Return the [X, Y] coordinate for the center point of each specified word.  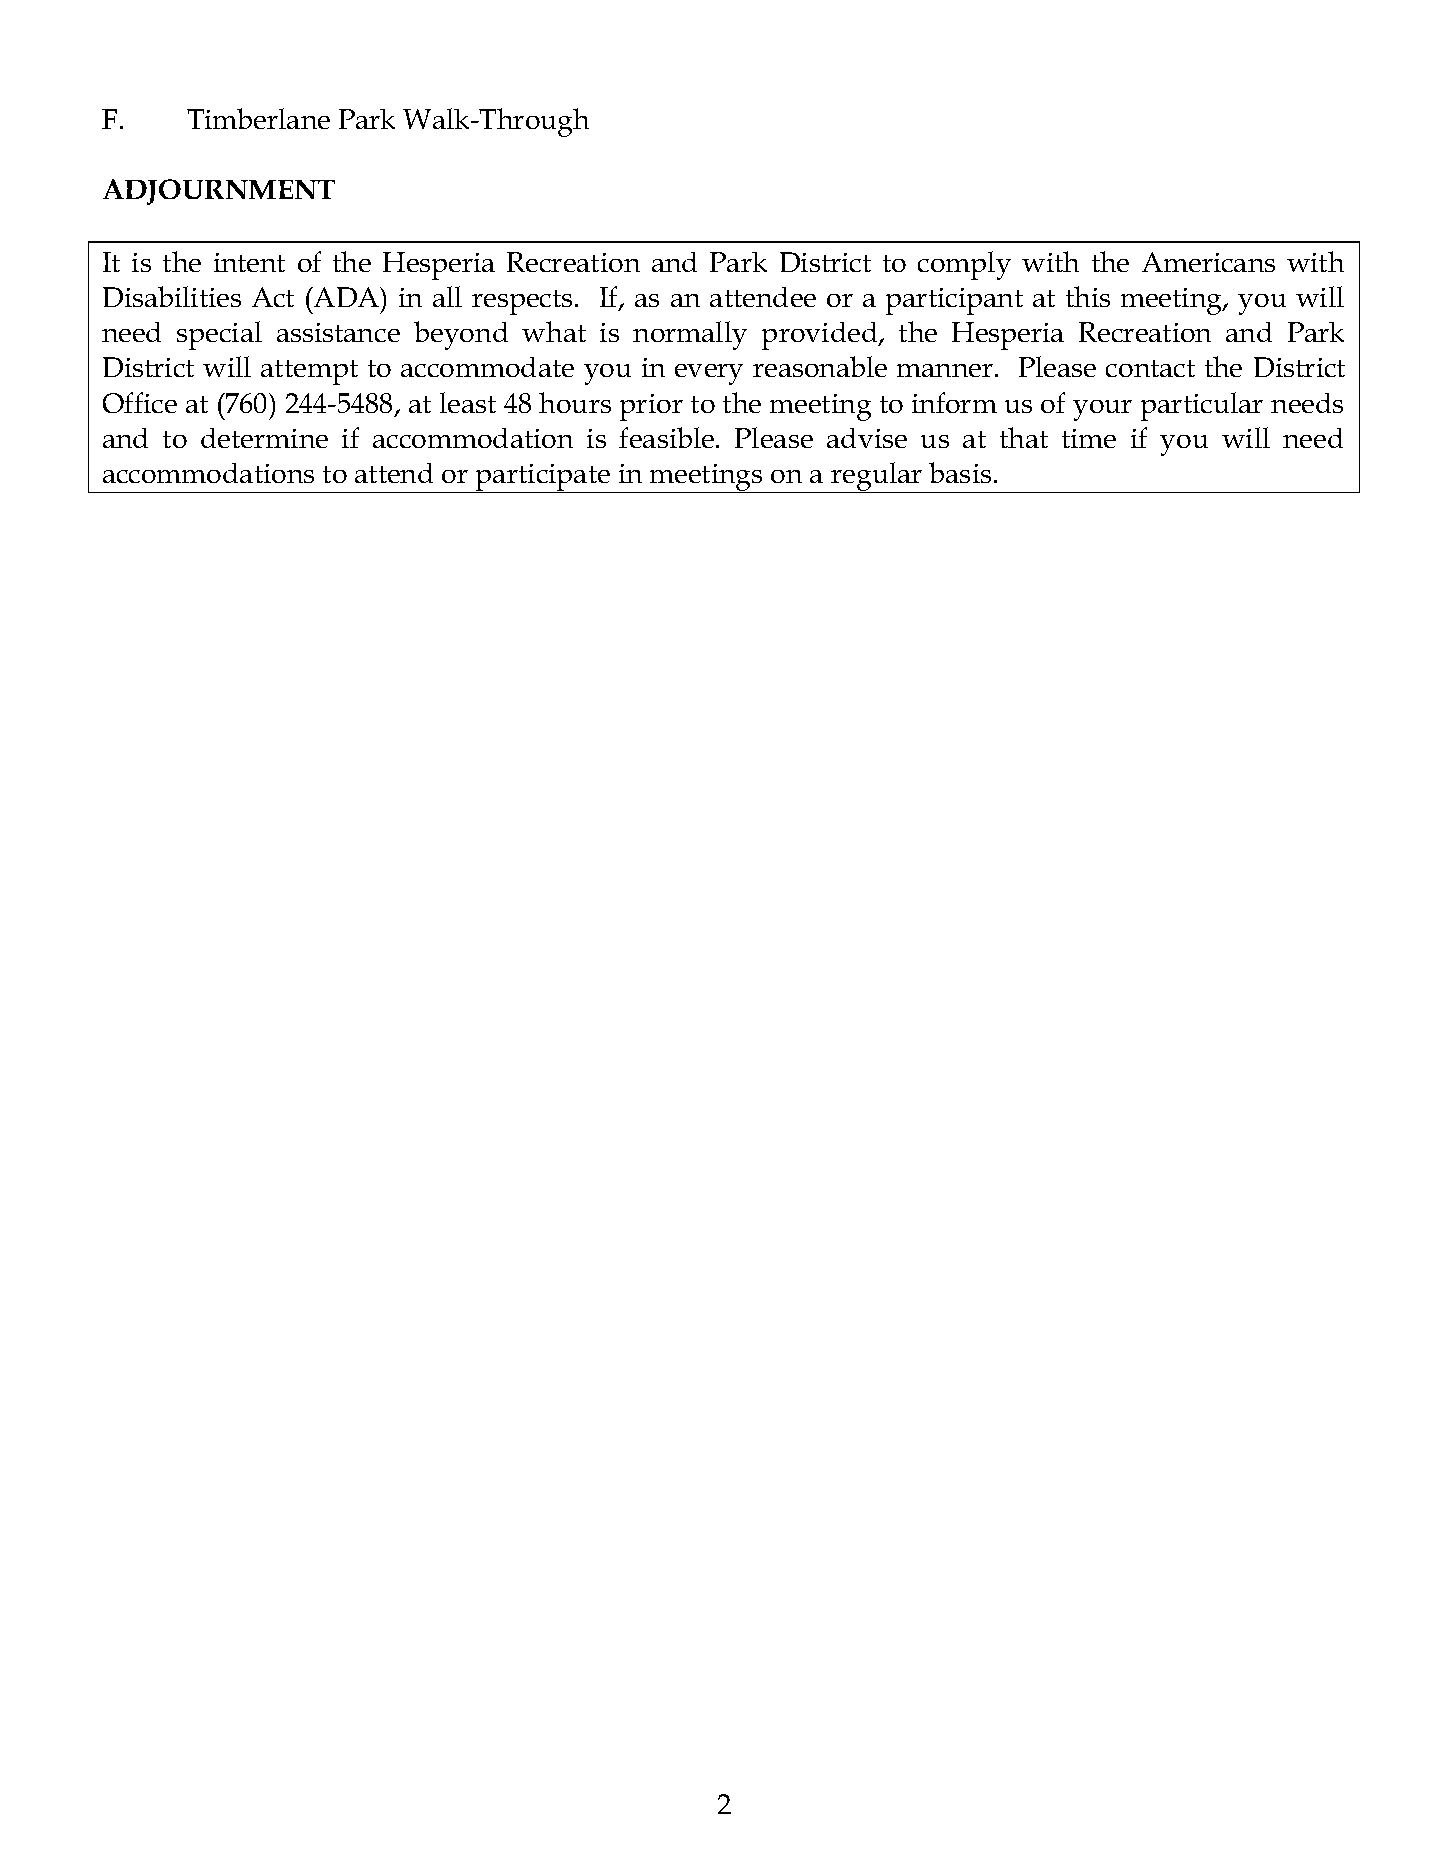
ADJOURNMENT [219, 192]
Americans [1208, 262]
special [219, 335]
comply [964, 265]
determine [264, 438]
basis [960, 472]
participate [543, 478]
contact [1150, 368]
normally [690, 335]
